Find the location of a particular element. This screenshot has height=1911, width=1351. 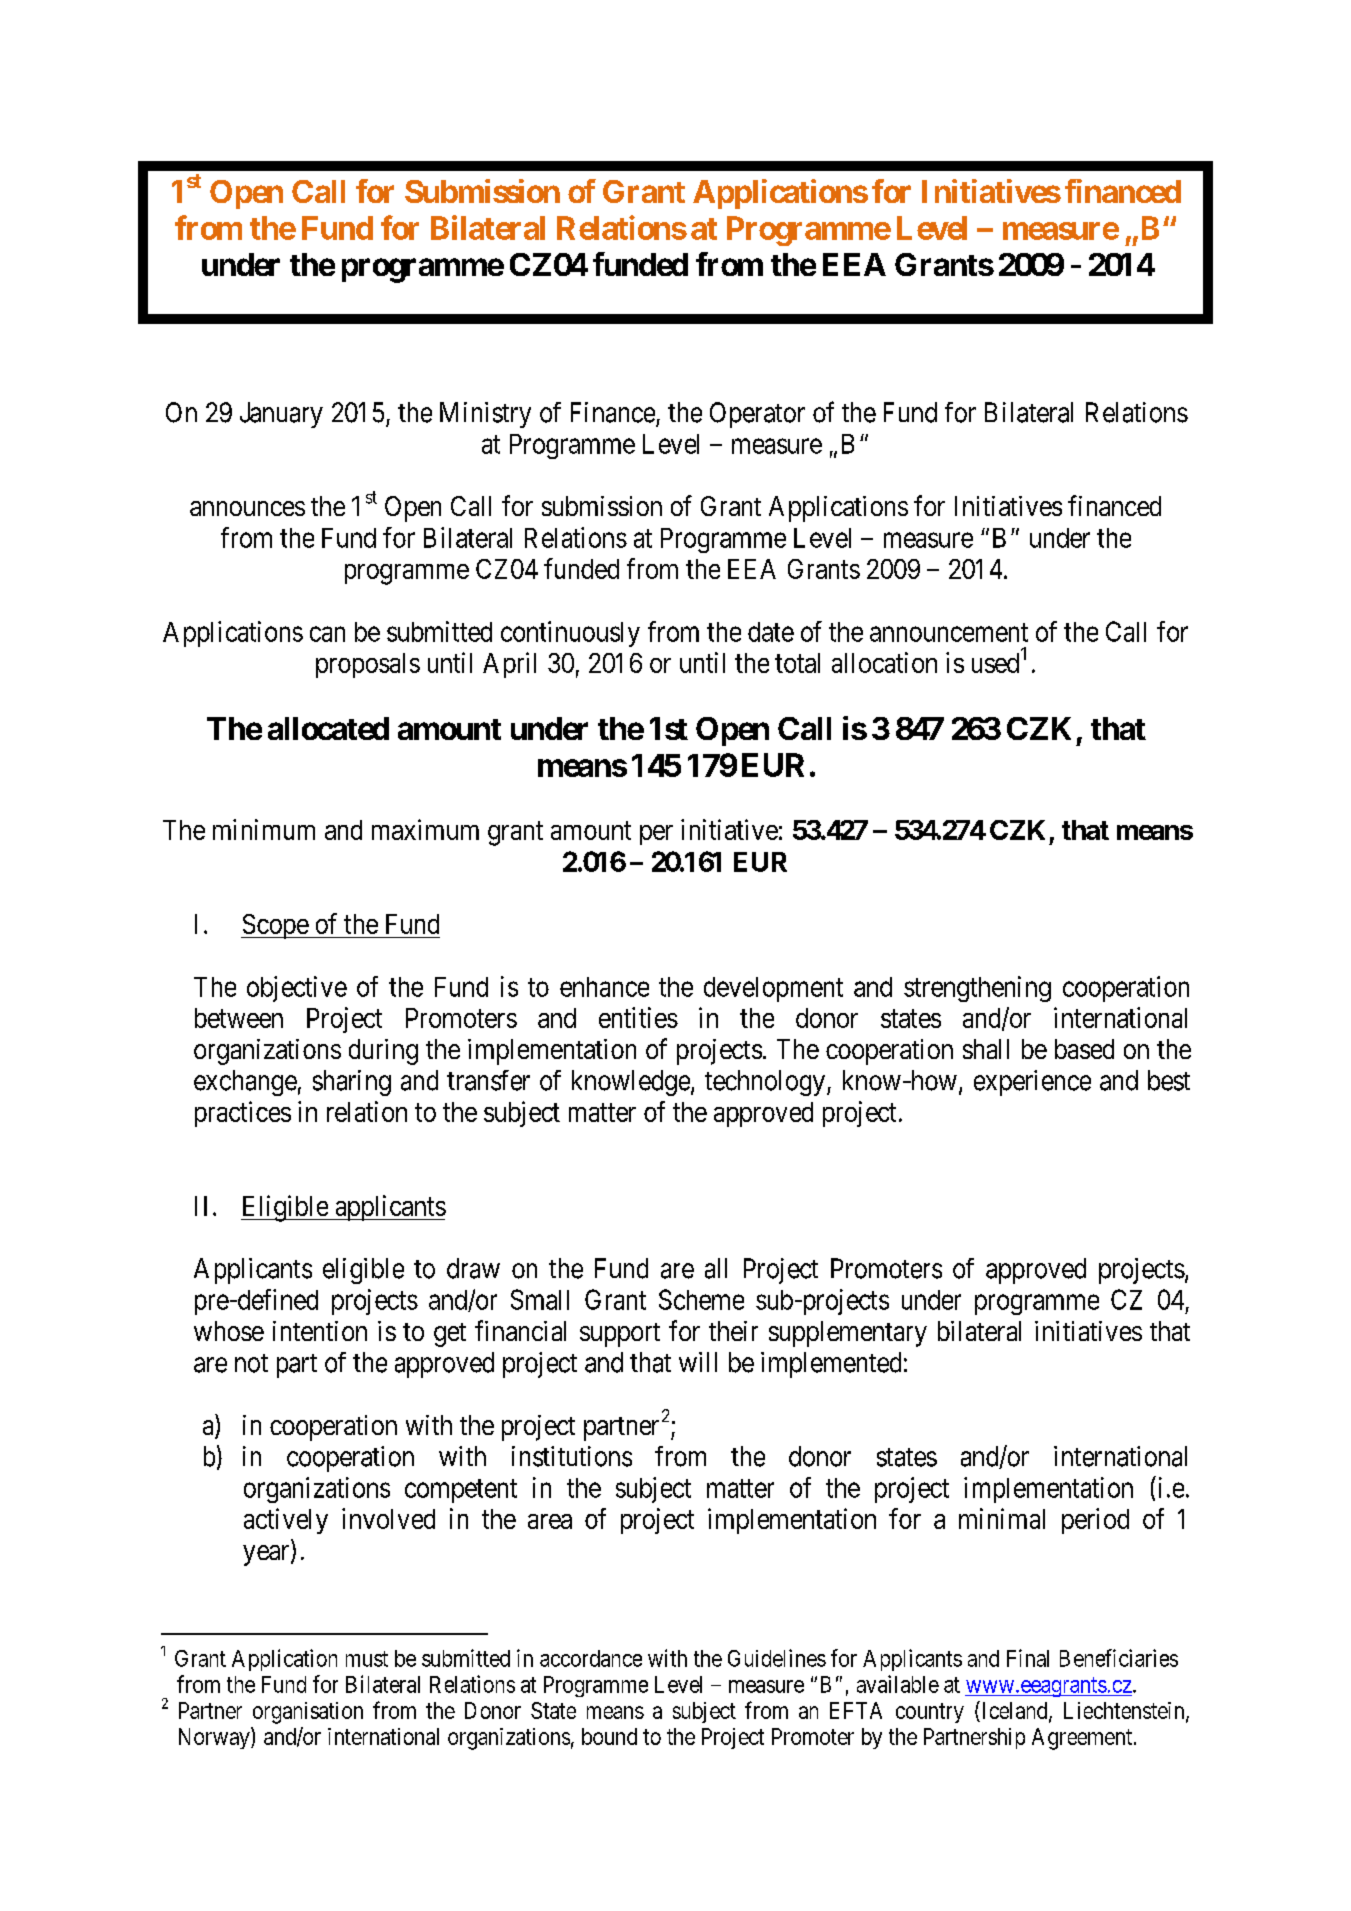

development is located at coordinates (773, 989).
